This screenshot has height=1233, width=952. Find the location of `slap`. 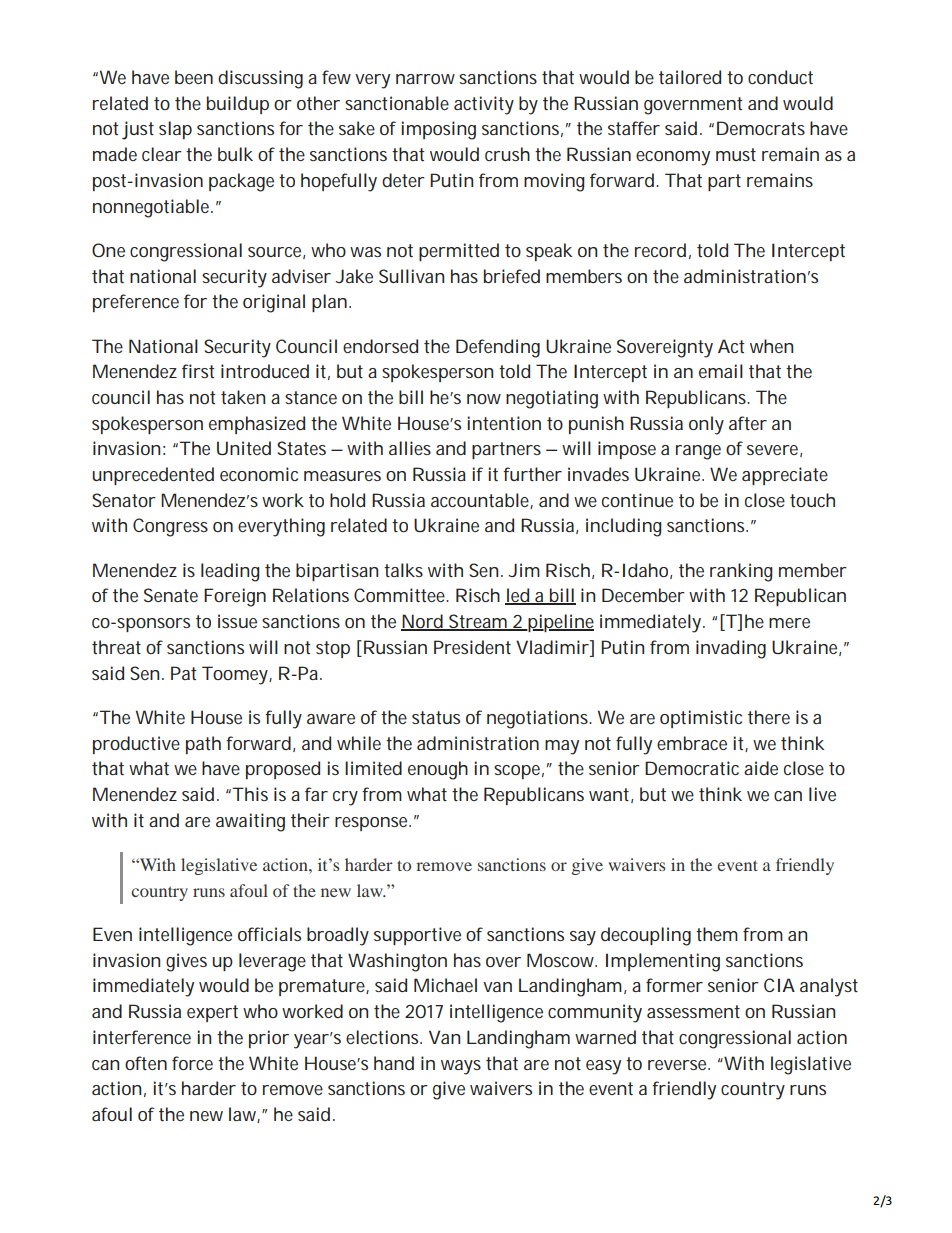

slap is located at coordinates (175, 130).
